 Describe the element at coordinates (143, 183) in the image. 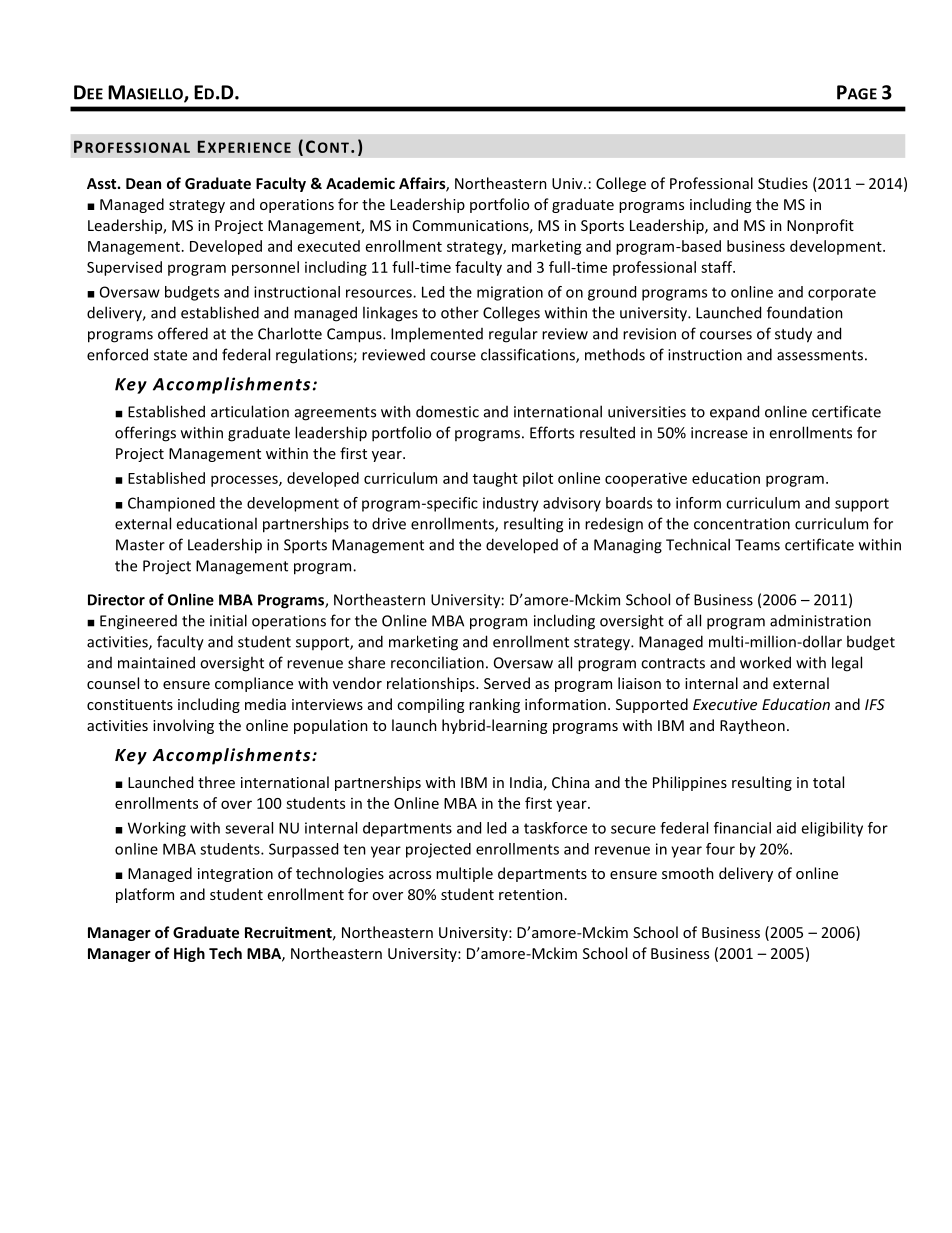

I see `Dean` at that location.
